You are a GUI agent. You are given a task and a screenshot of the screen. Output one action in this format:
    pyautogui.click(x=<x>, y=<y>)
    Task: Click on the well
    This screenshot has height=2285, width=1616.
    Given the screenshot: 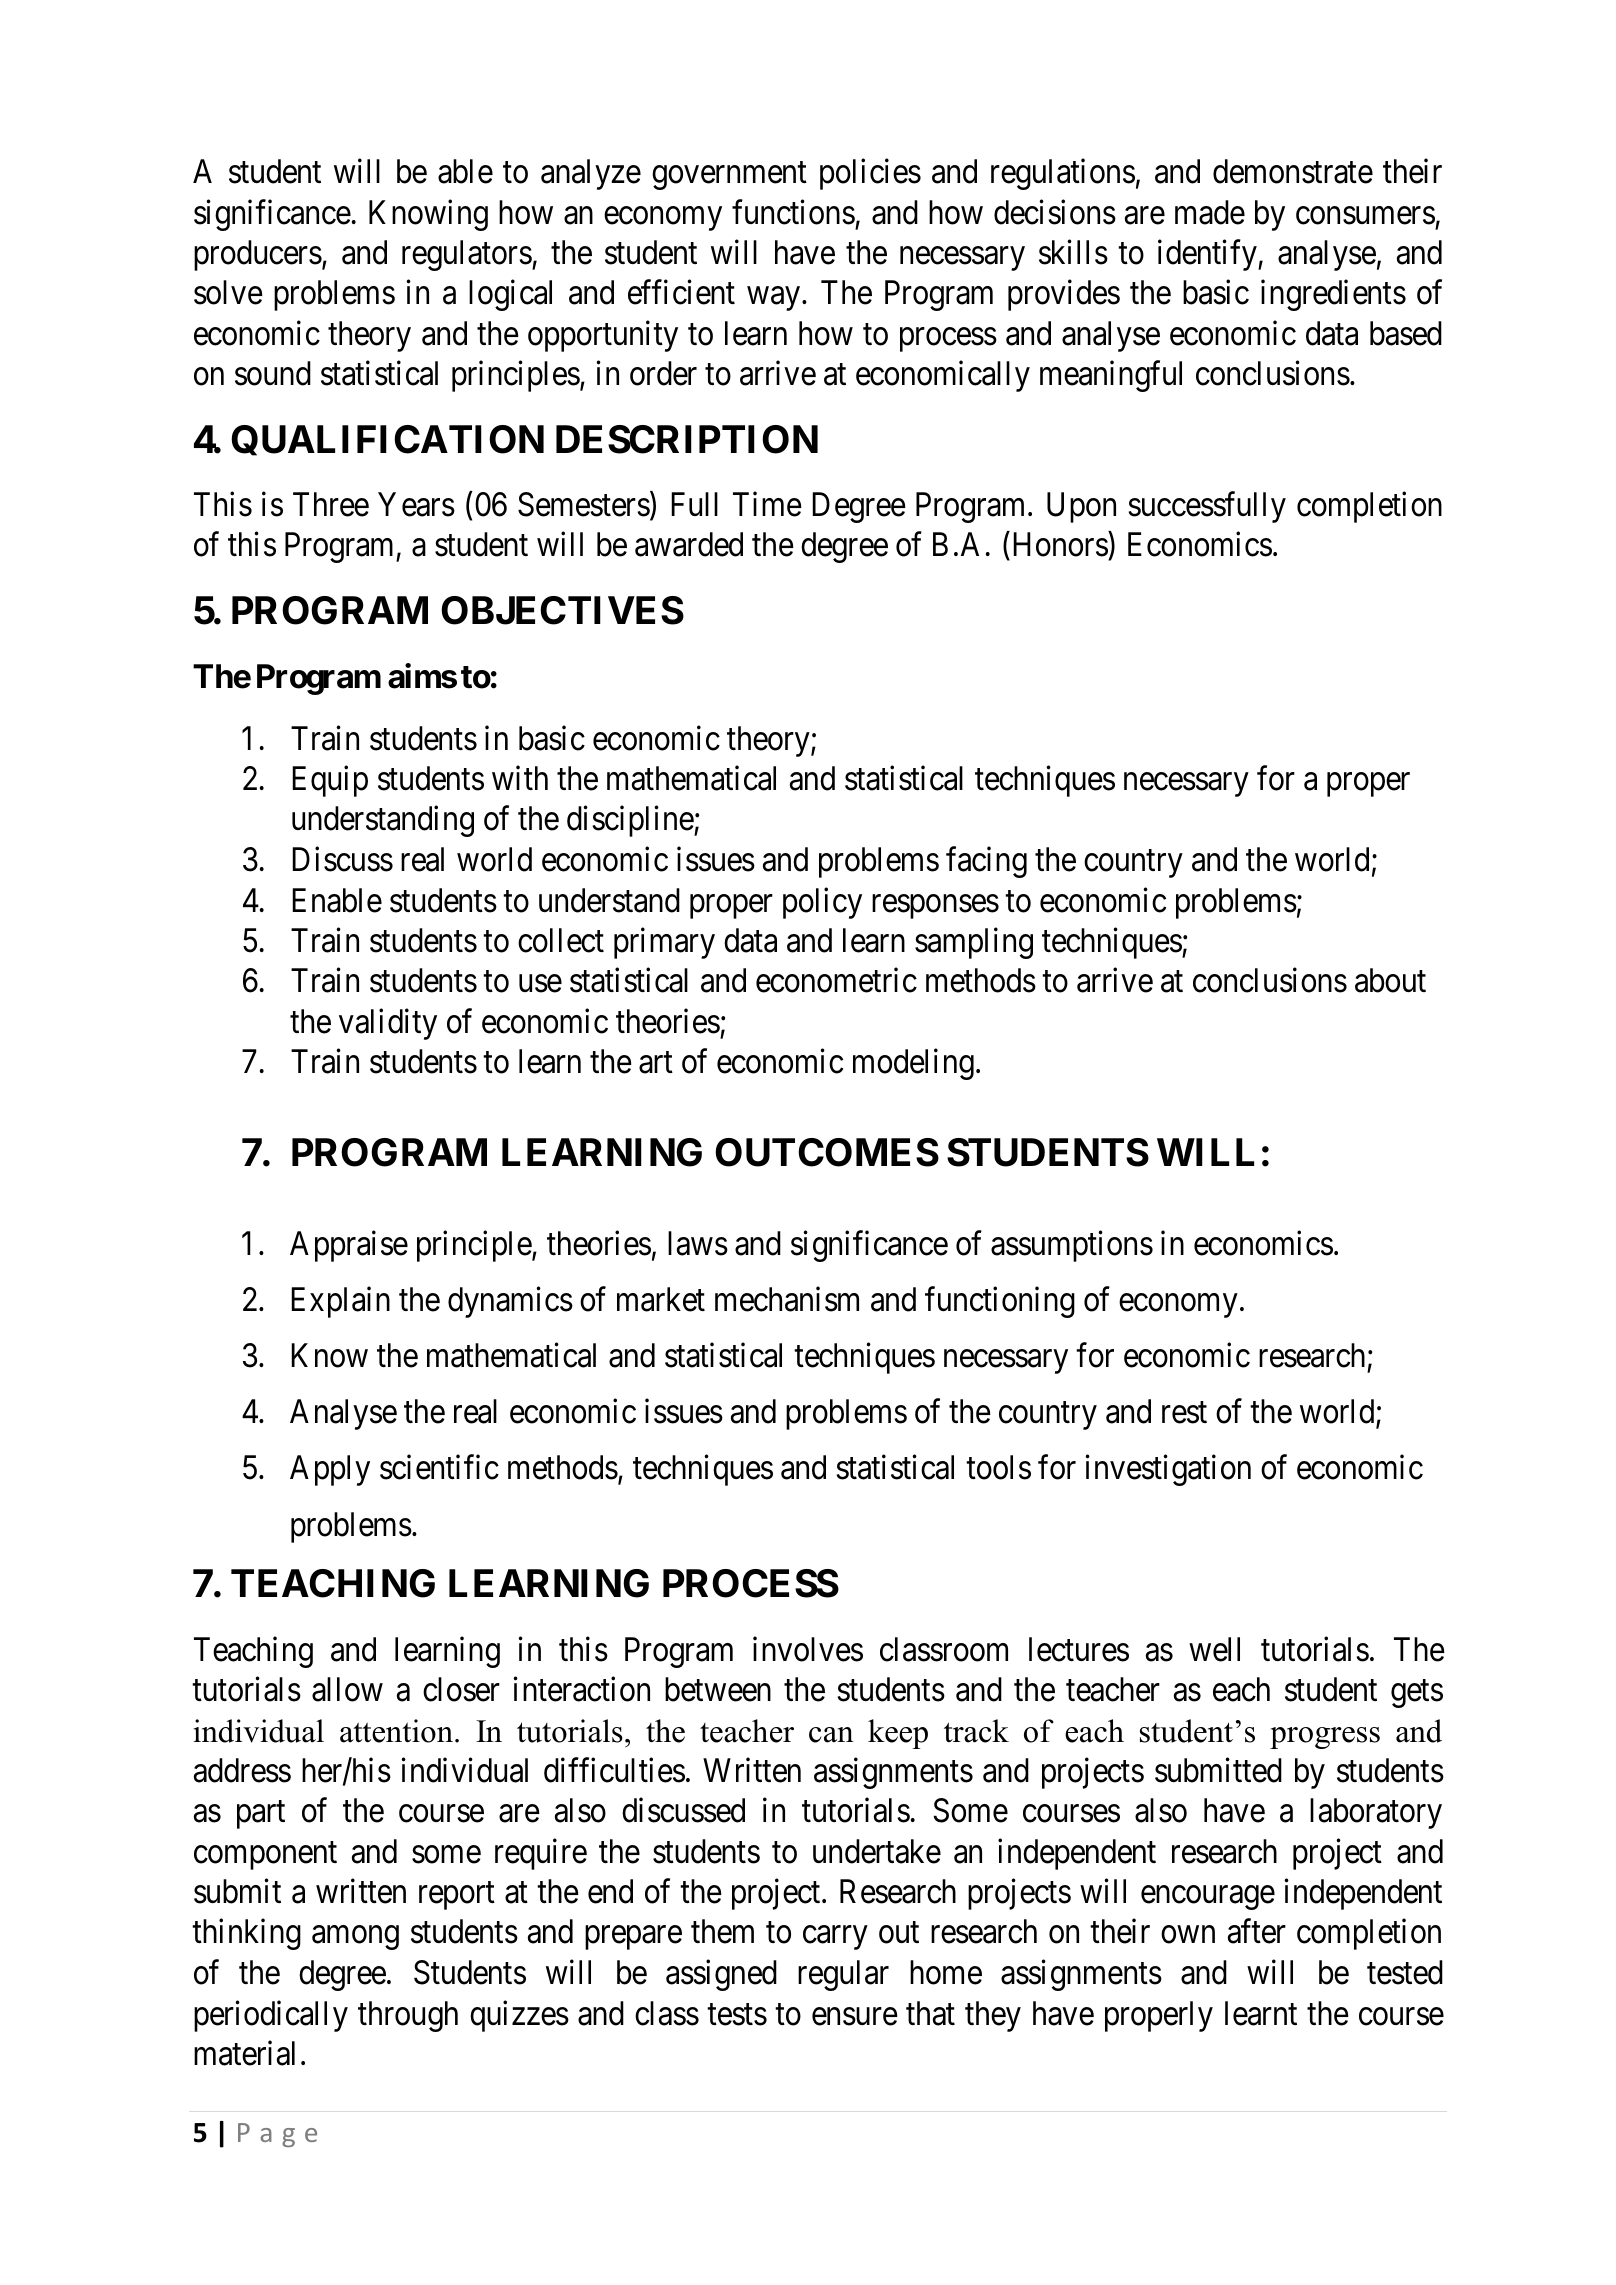 What is the action you would take?
    pyautogui.click(x=1214, y=1649)
